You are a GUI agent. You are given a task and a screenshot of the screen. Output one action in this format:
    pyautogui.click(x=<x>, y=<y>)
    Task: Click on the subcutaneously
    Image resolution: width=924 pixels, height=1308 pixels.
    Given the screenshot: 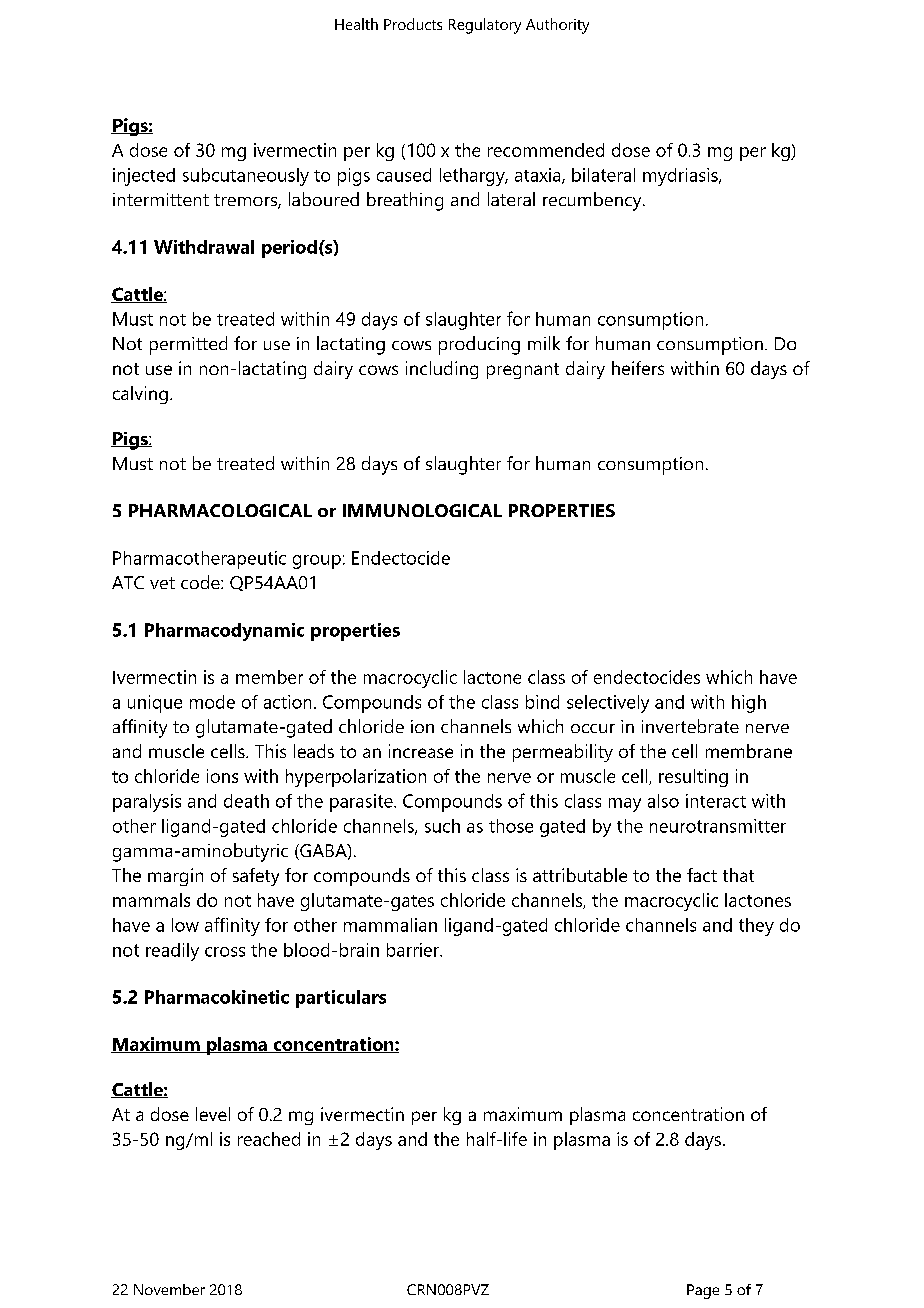 What is the action you would take?
    pyautogui.click(x=246, y=177)
